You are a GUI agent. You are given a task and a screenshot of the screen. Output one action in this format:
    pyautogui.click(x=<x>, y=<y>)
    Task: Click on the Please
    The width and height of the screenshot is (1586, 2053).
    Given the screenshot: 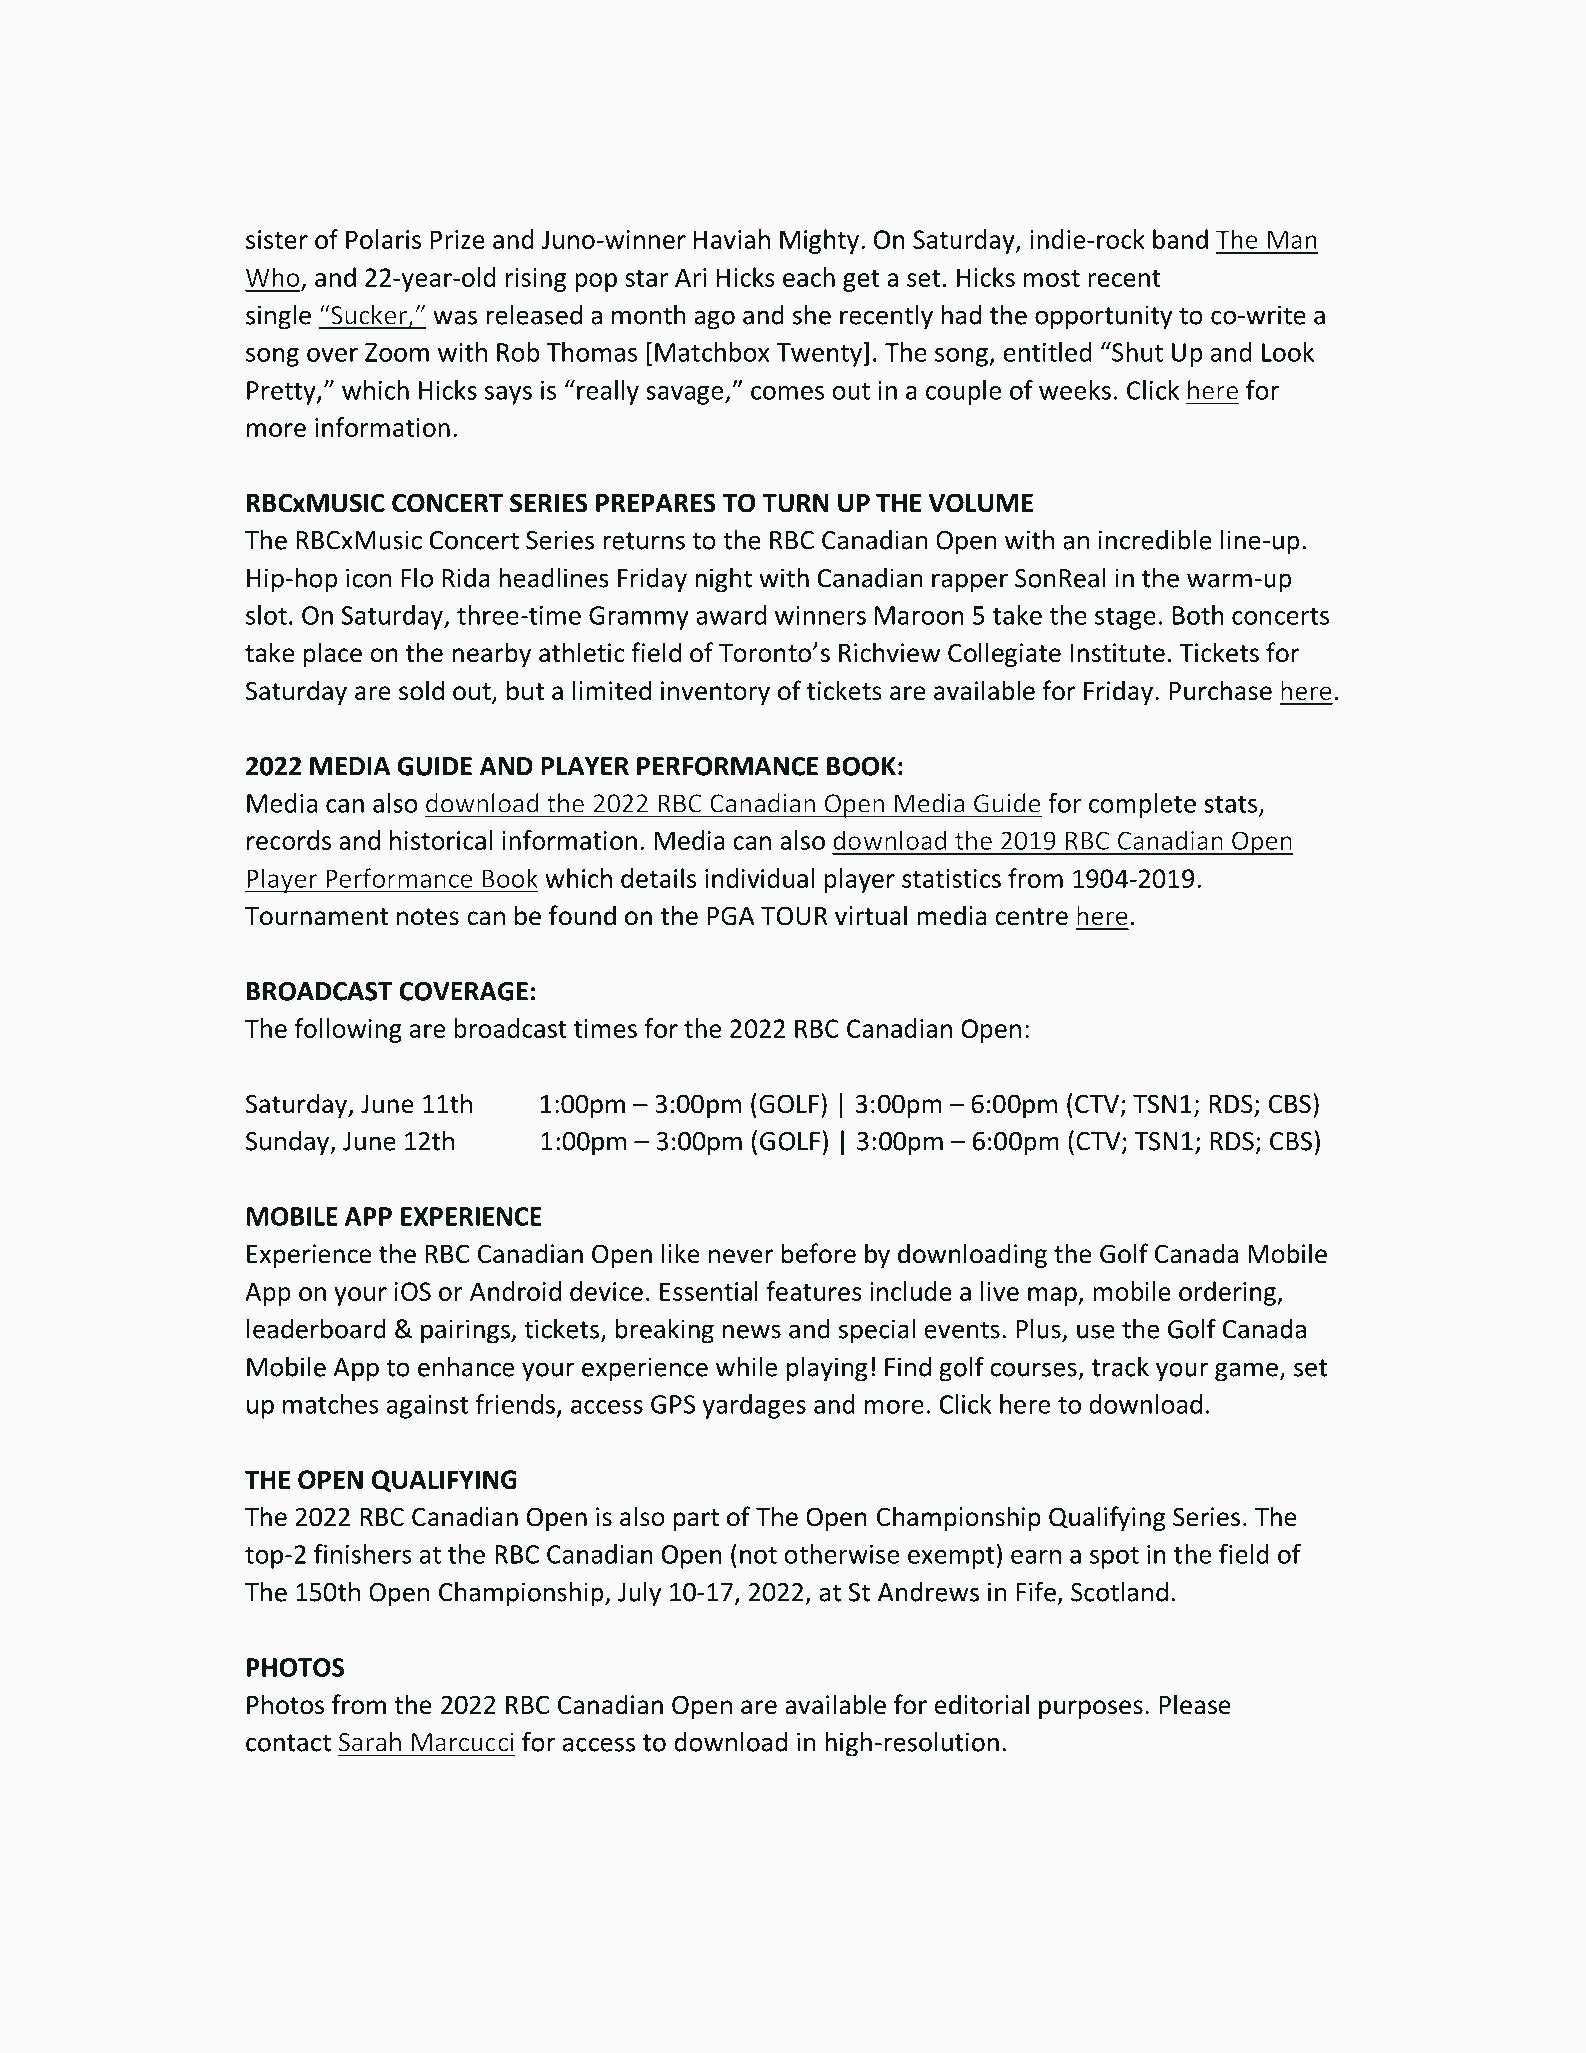 What is the action you would take?
    pyautogui.click(x=1195, y=1704)
